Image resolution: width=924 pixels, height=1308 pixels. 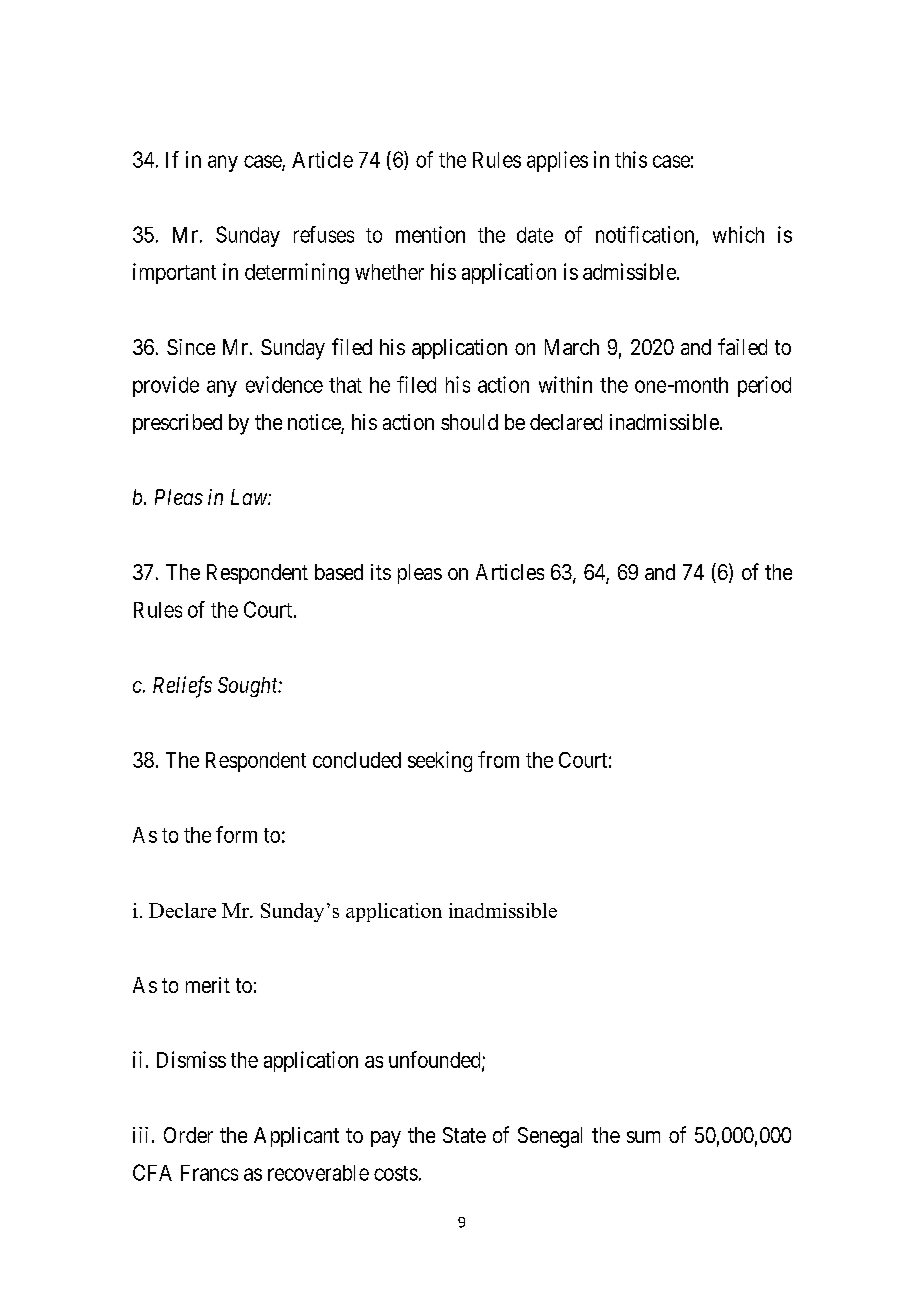 What do you see at coordinates (440, 761) in the document?
I see `seeking` at bounding box center [440, 761].
